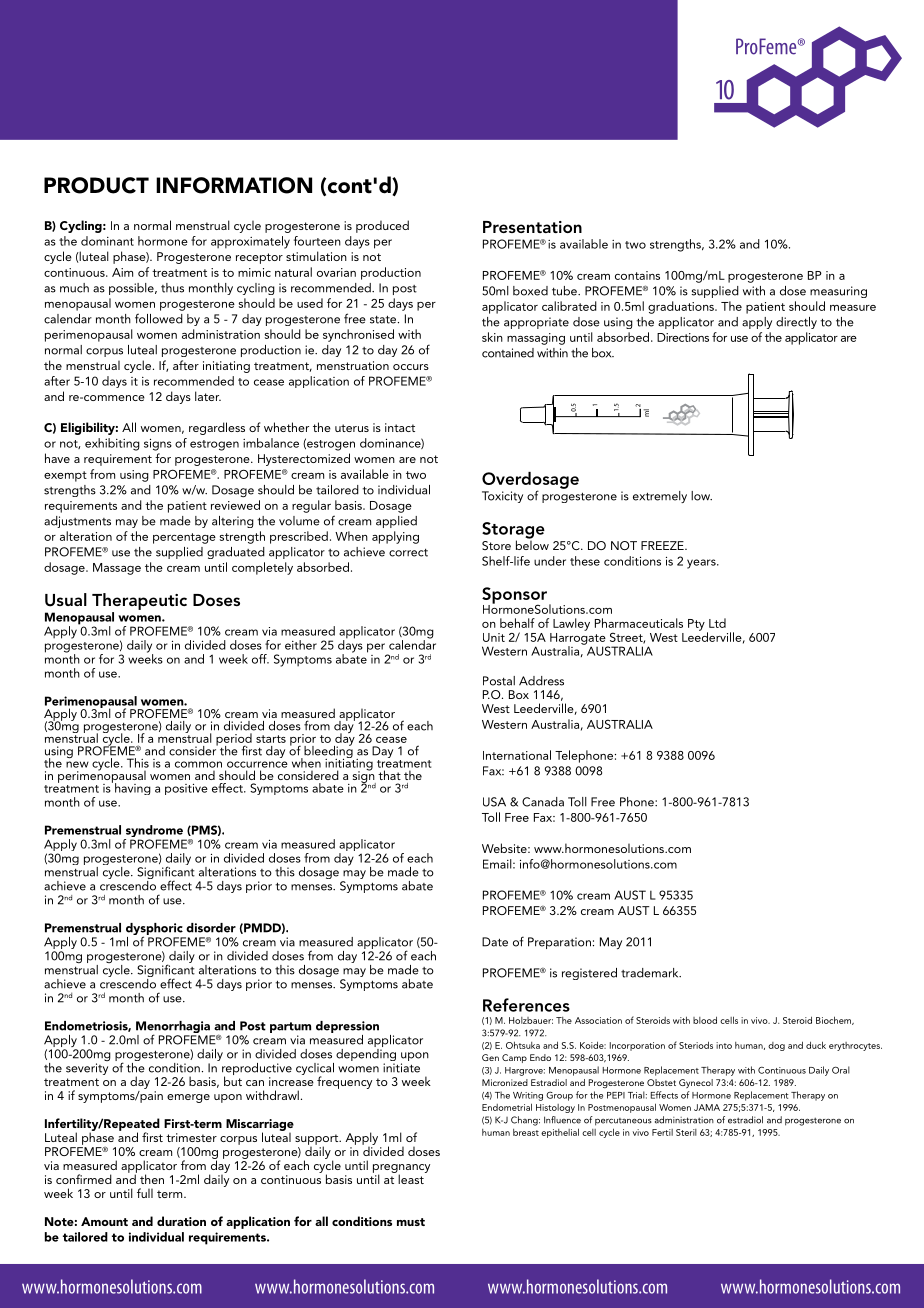  What do you see at coordinates (382, 226) in the screenshot?
I see `produced` at bounding box center [382, 226].
